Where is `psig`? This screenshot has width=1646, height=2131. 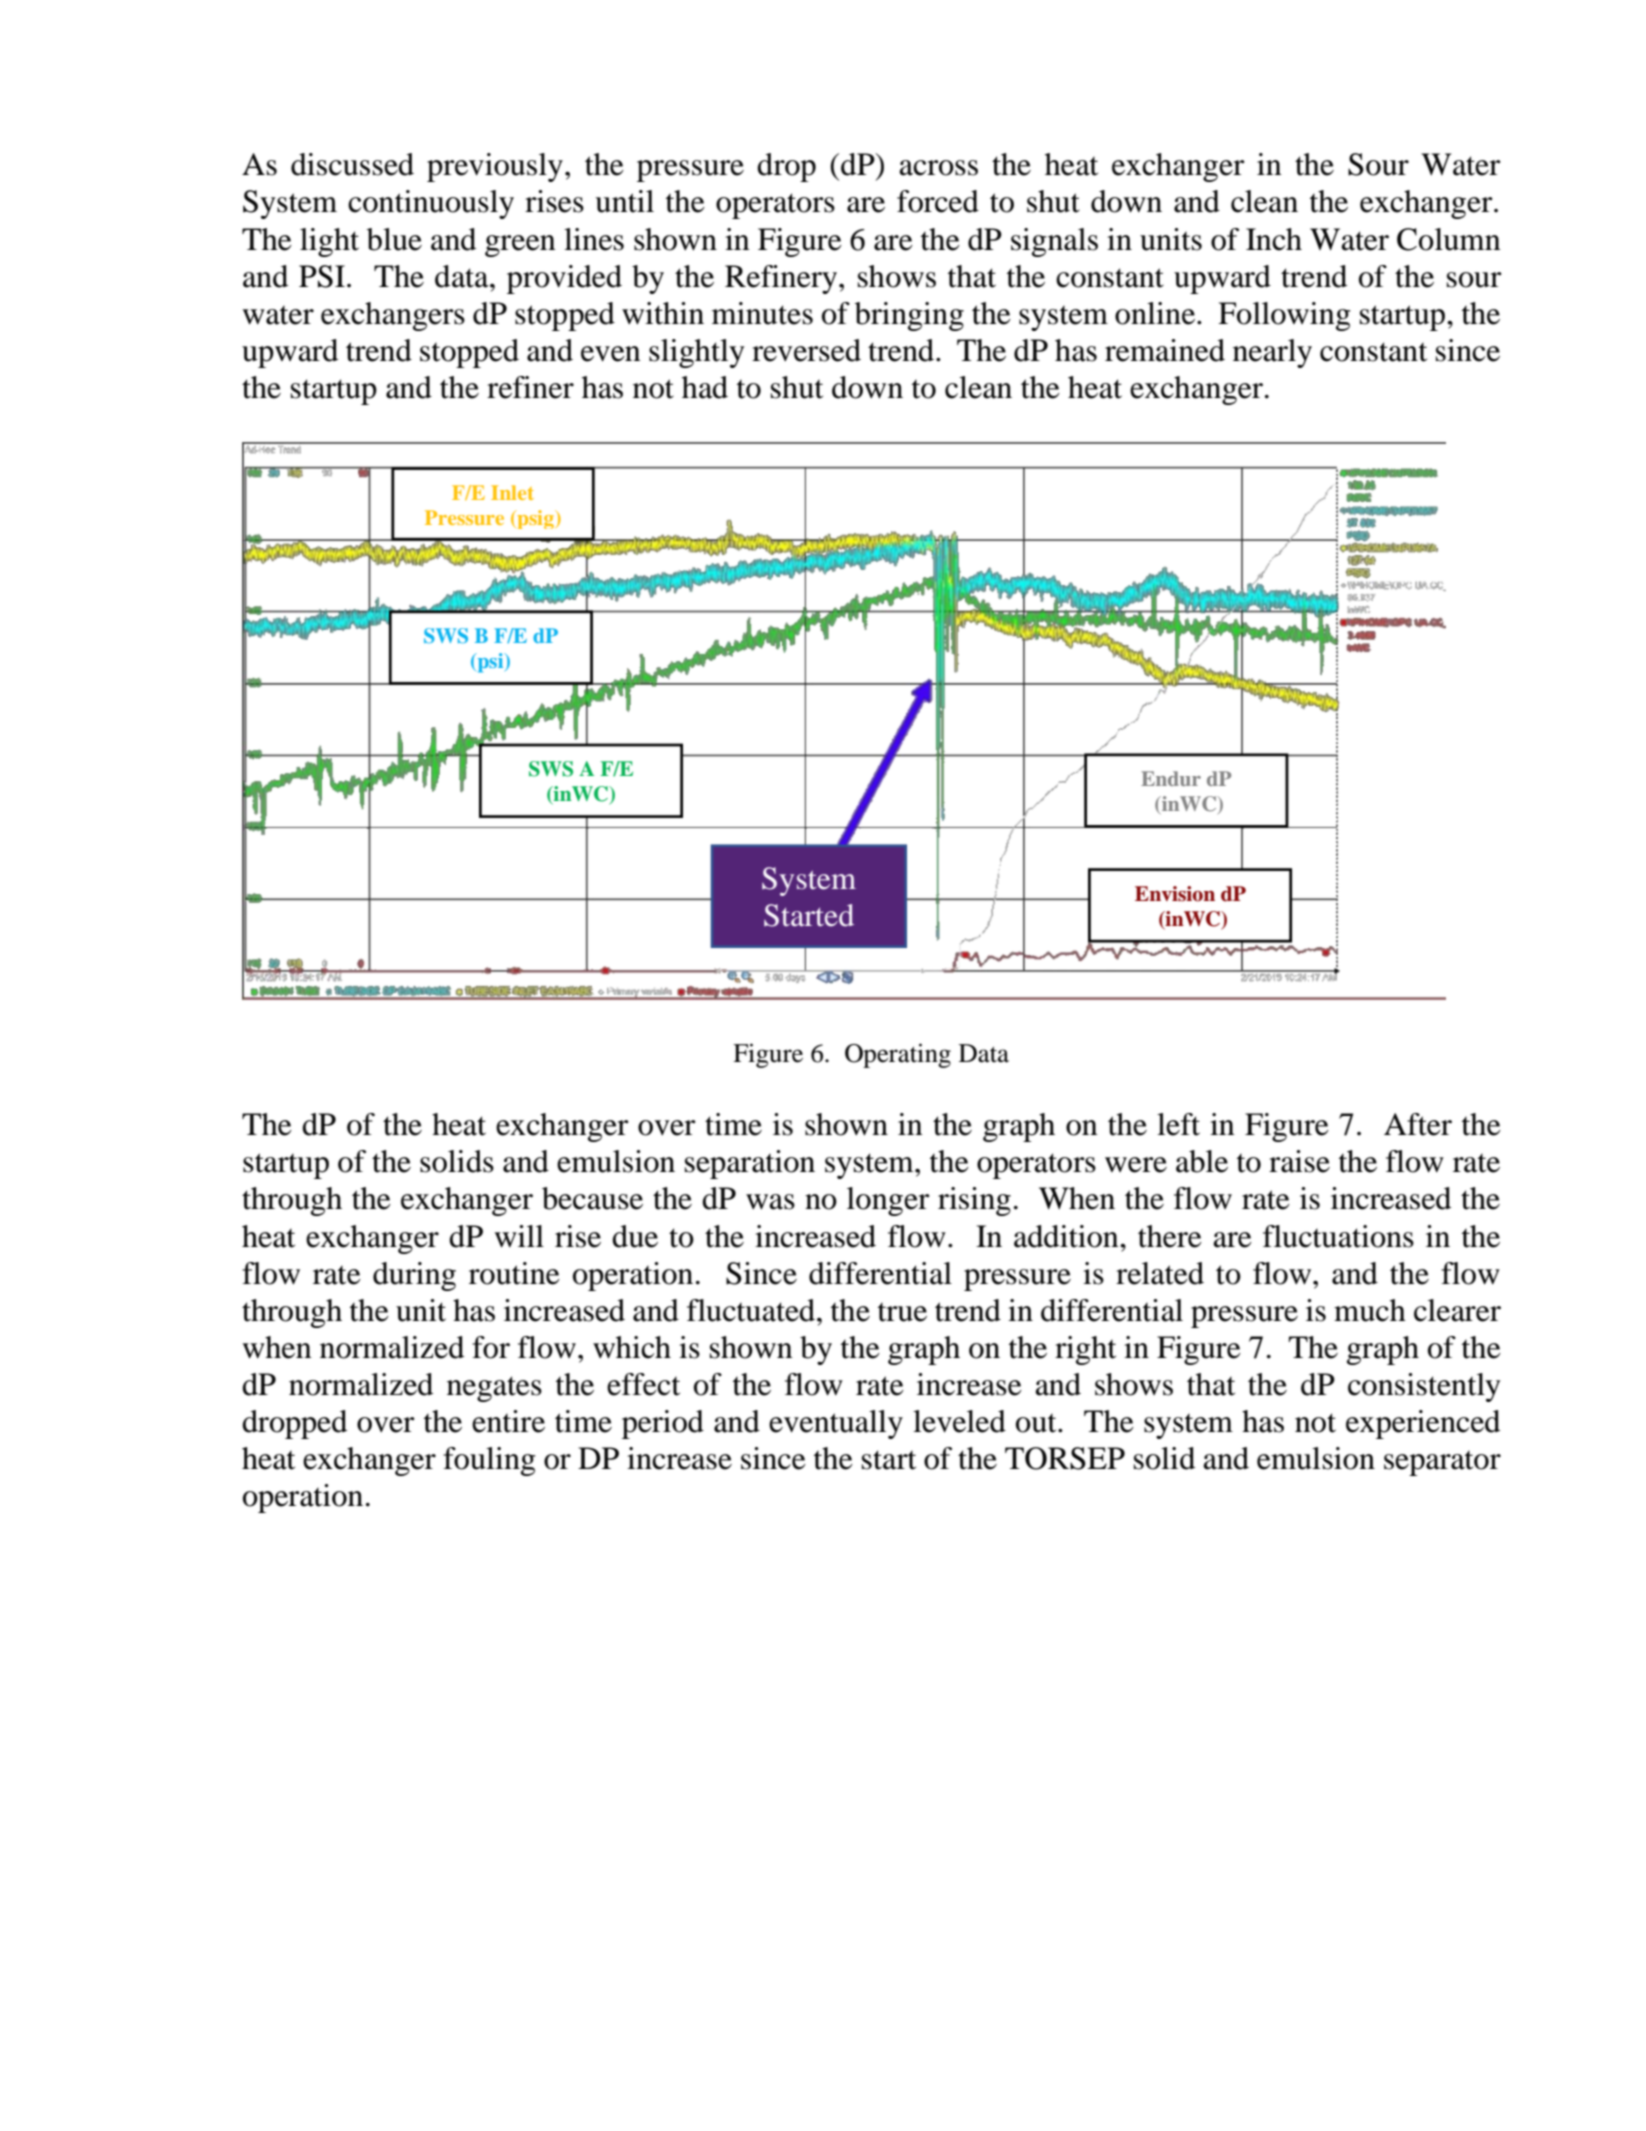 psig is located at coordinates (535, 519).
